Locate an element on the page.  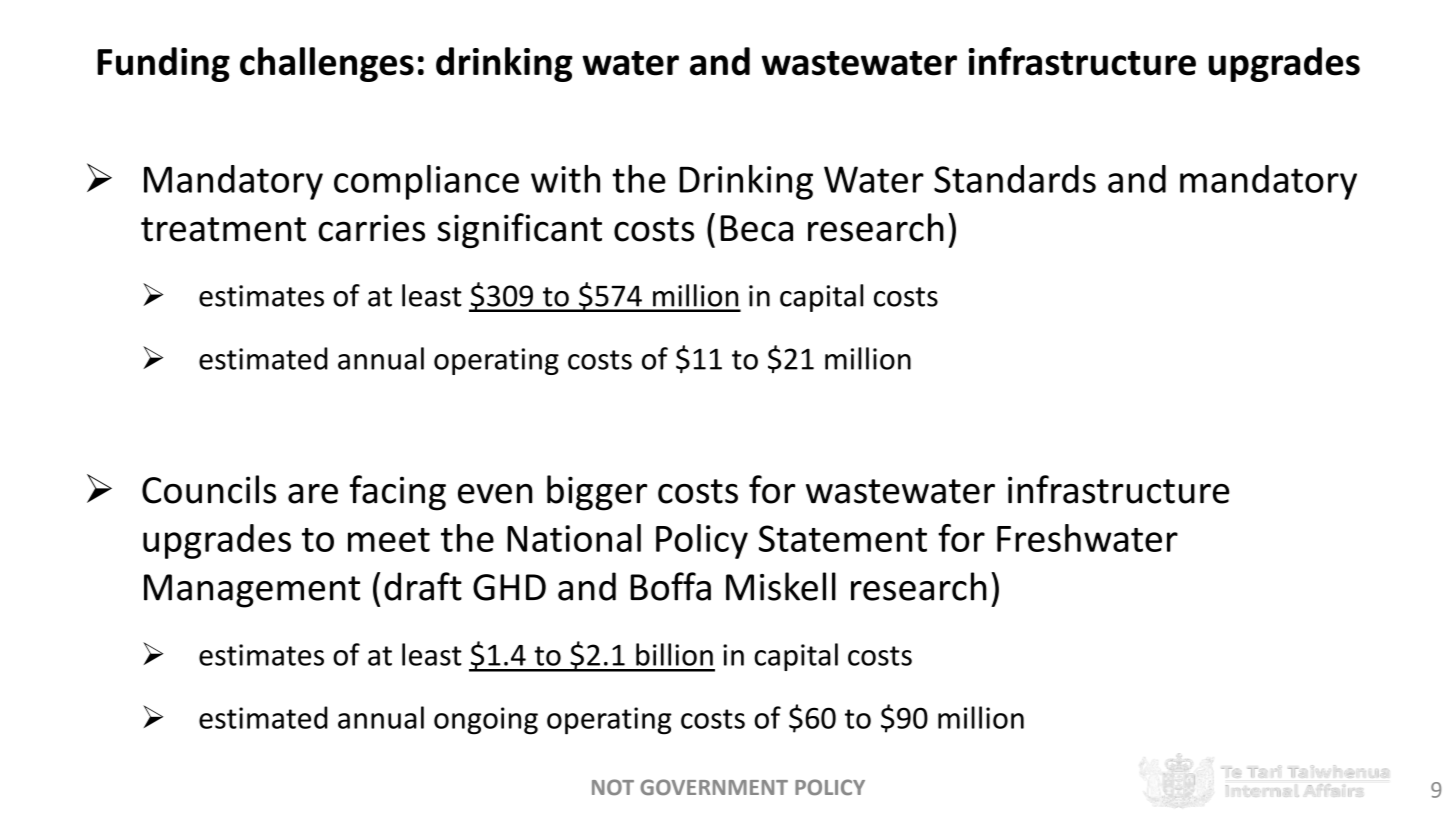
Beca is located at coordinates (757, 228).
